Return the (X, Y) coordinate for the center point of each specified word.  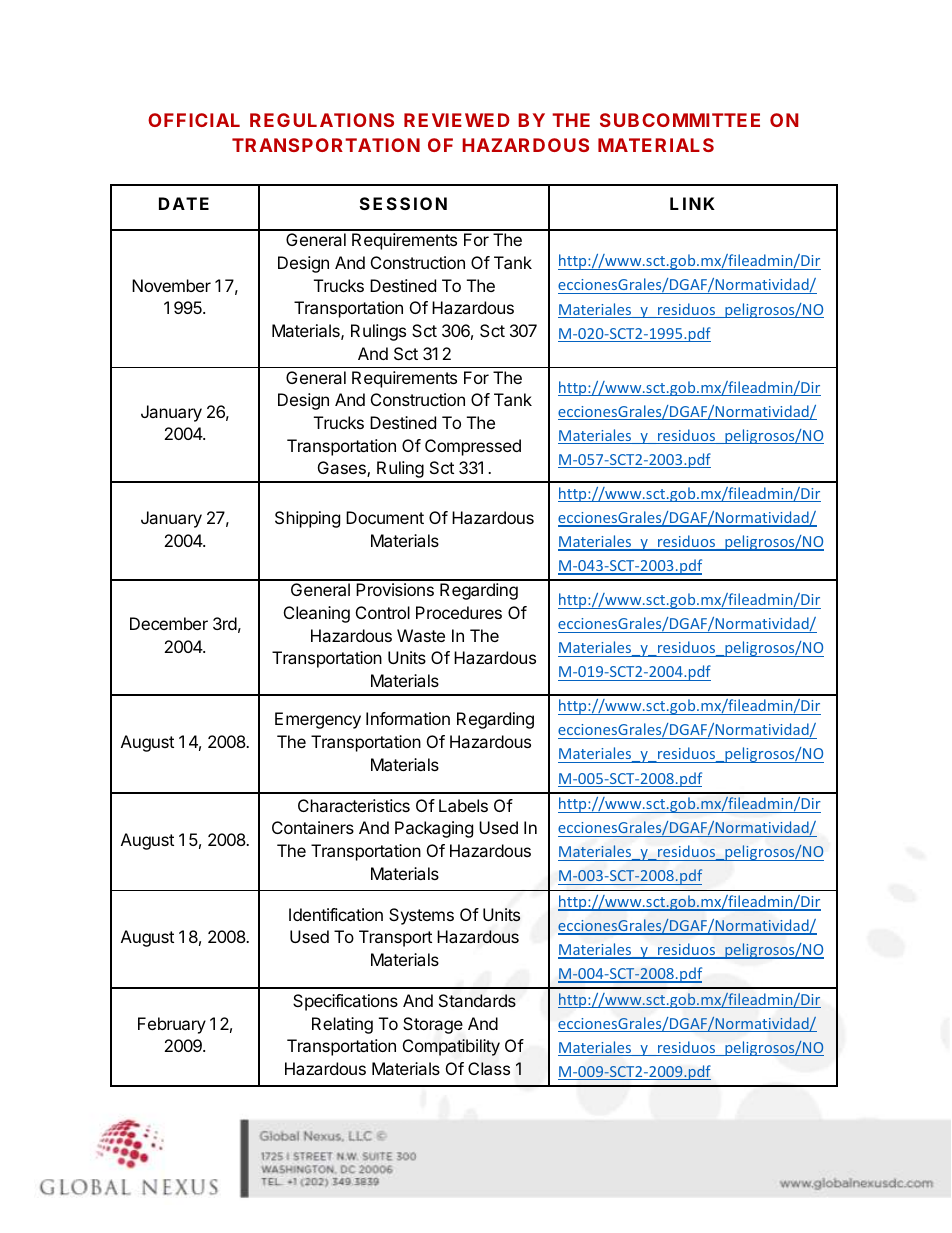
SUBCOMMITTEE (680, 120)
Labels (463, 805)
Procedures (459, 612)
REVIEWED (457, 120)
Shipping (307, 519)
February (172, 1025)
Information (408, 718)
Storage (433, 1025)
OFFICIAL (194, 120)
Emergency (318, 720)
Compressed (473, 447)
